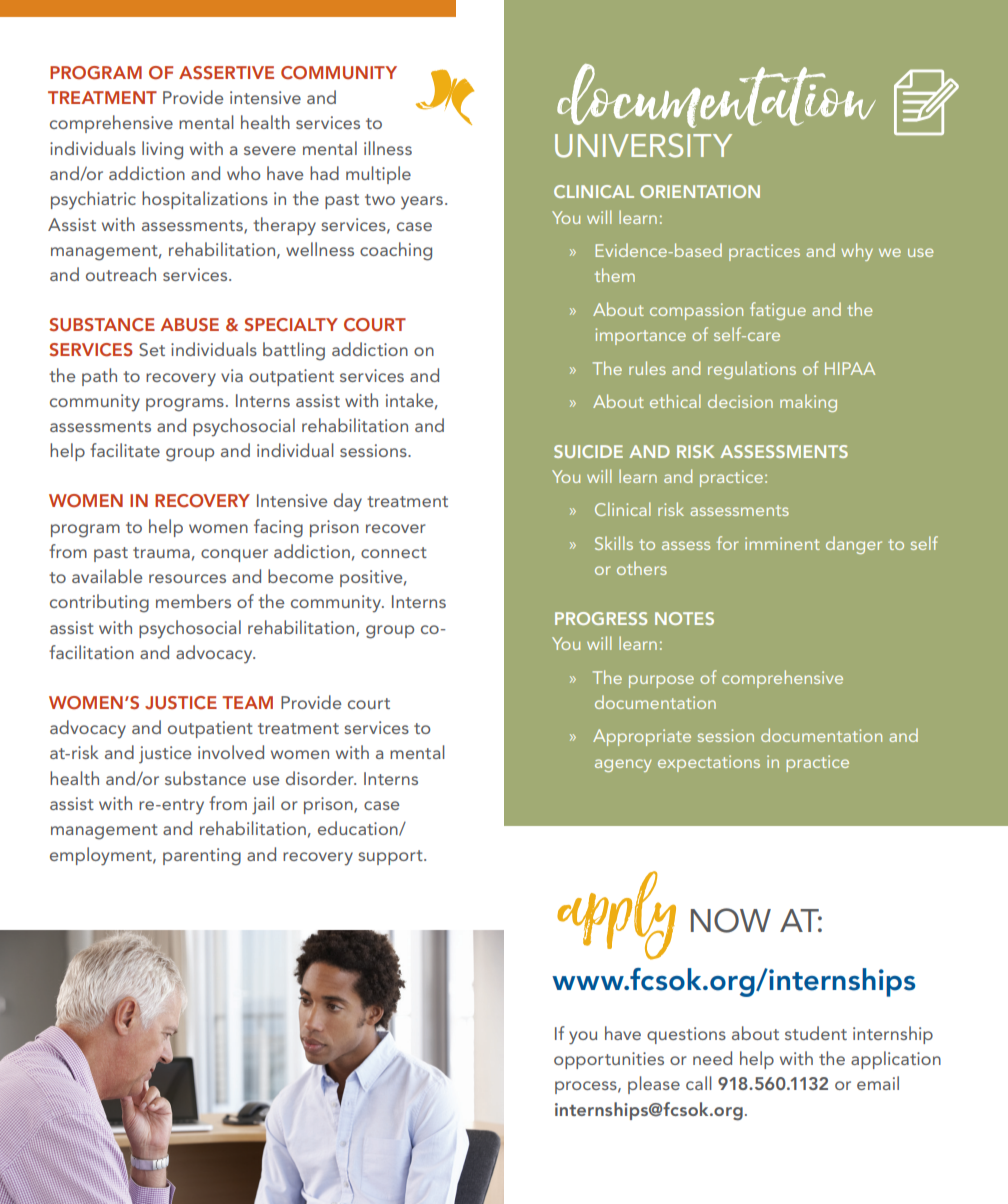 This page has width=1008, height=1204. Describe the element at coordinates (202, 857) in the page. I see `parenting` at that location.
